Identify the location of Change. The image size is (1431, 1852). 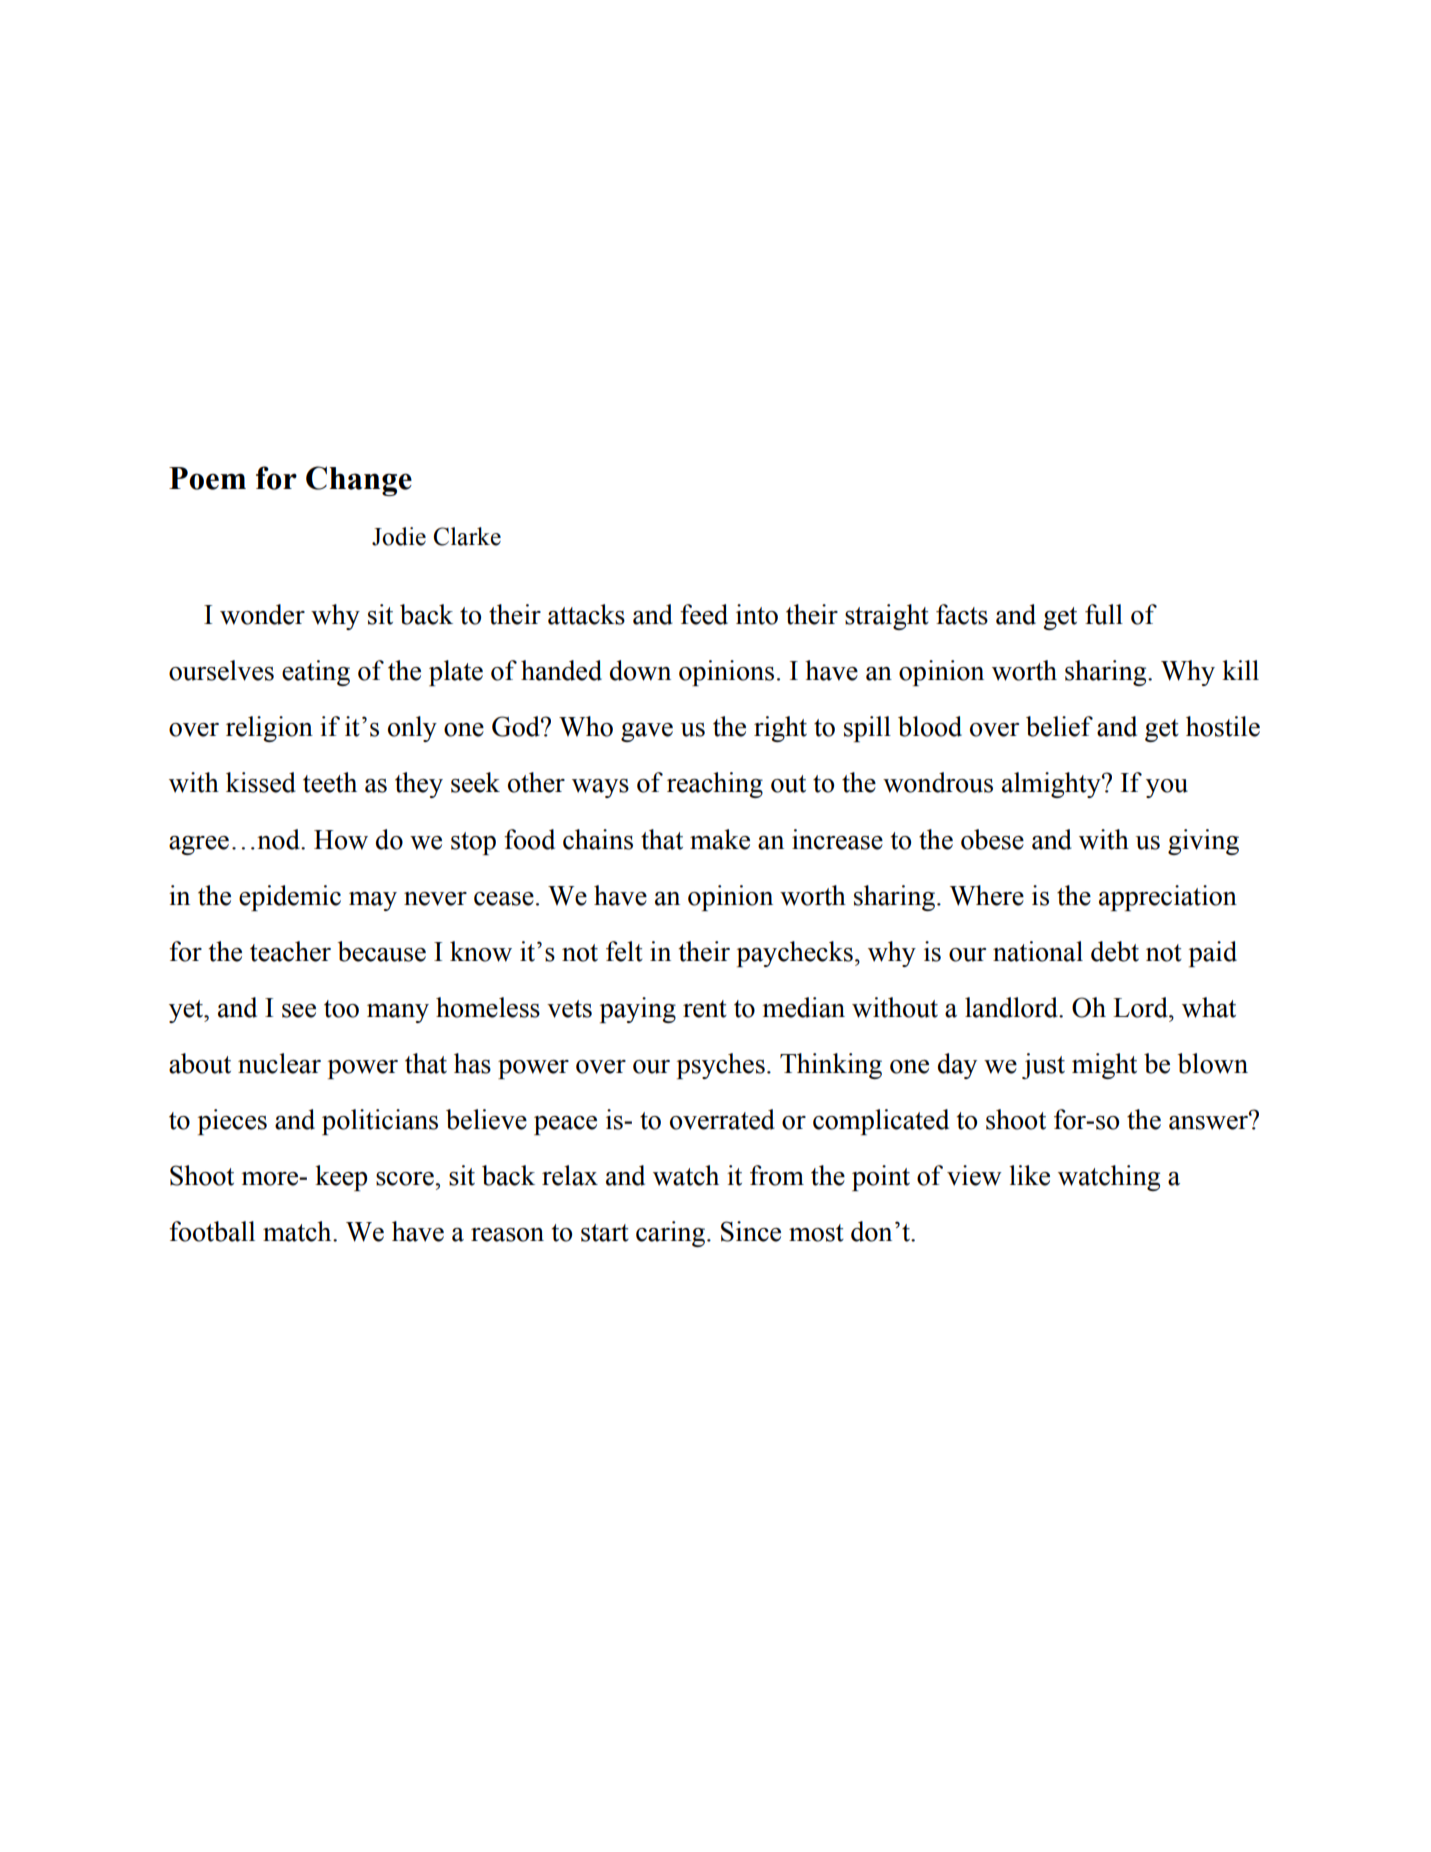
(359, 481).
